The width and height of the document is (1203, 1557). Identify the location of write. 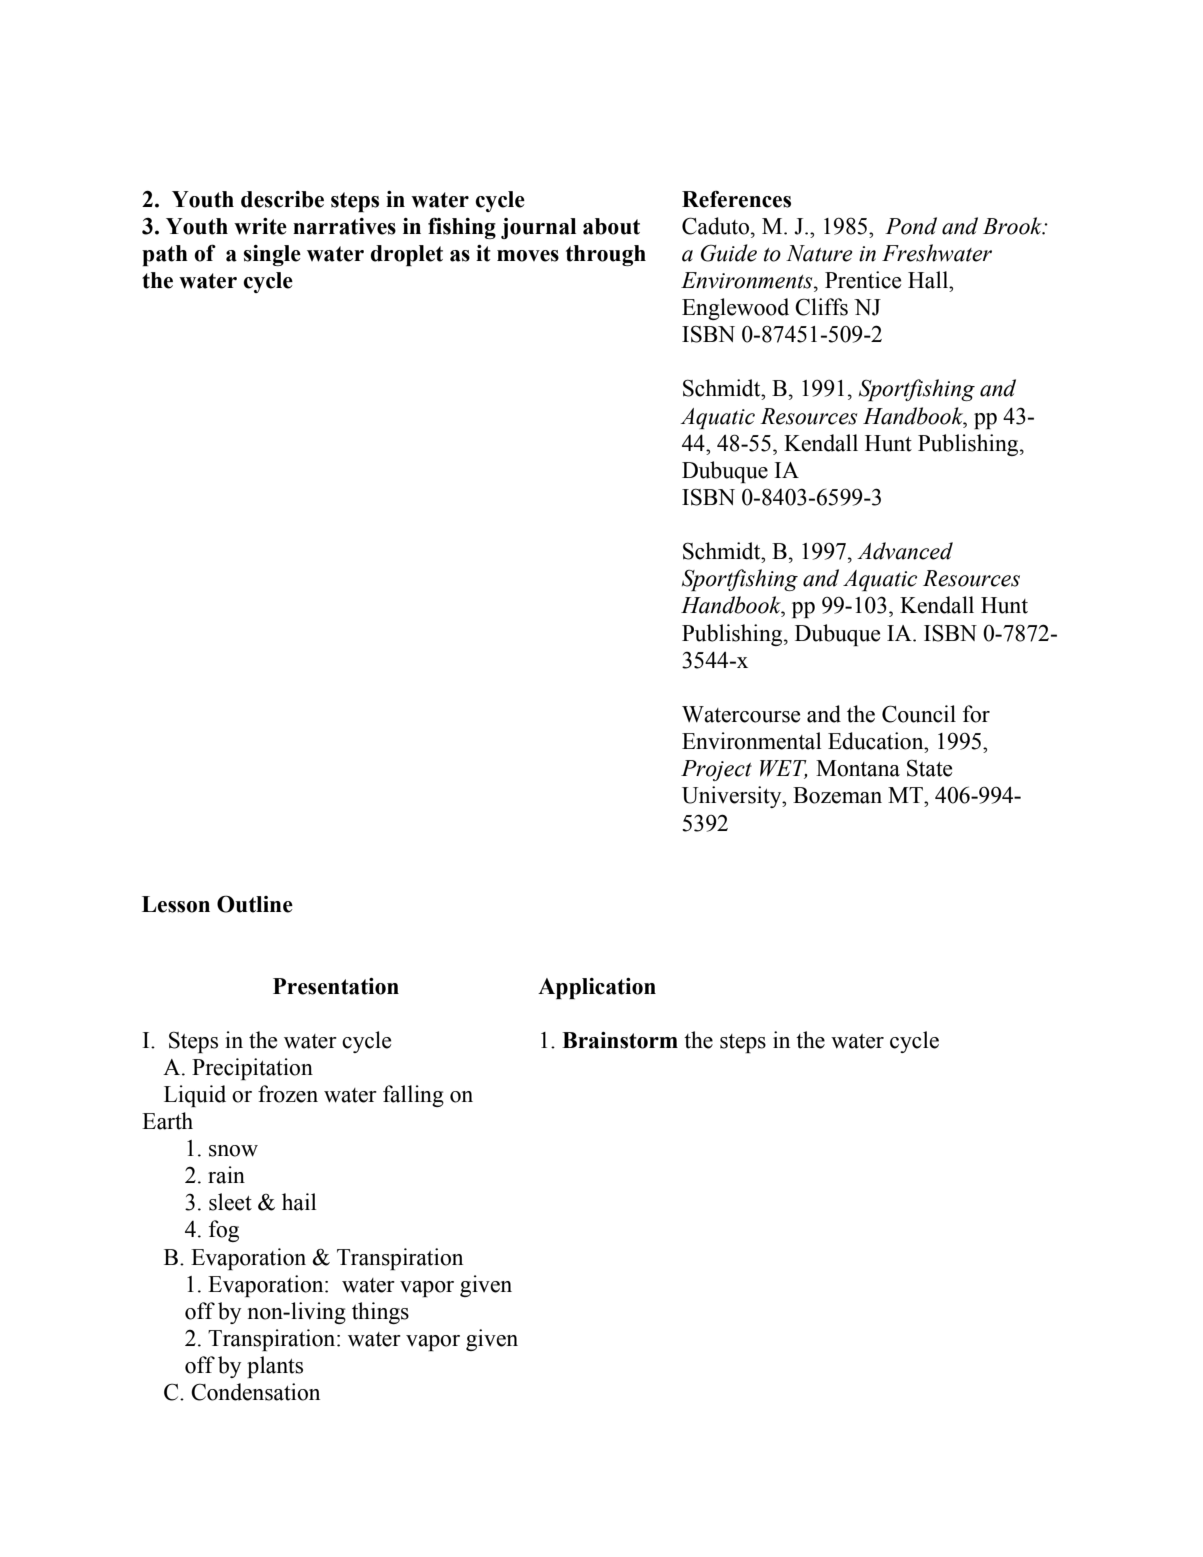
(260, 226).
